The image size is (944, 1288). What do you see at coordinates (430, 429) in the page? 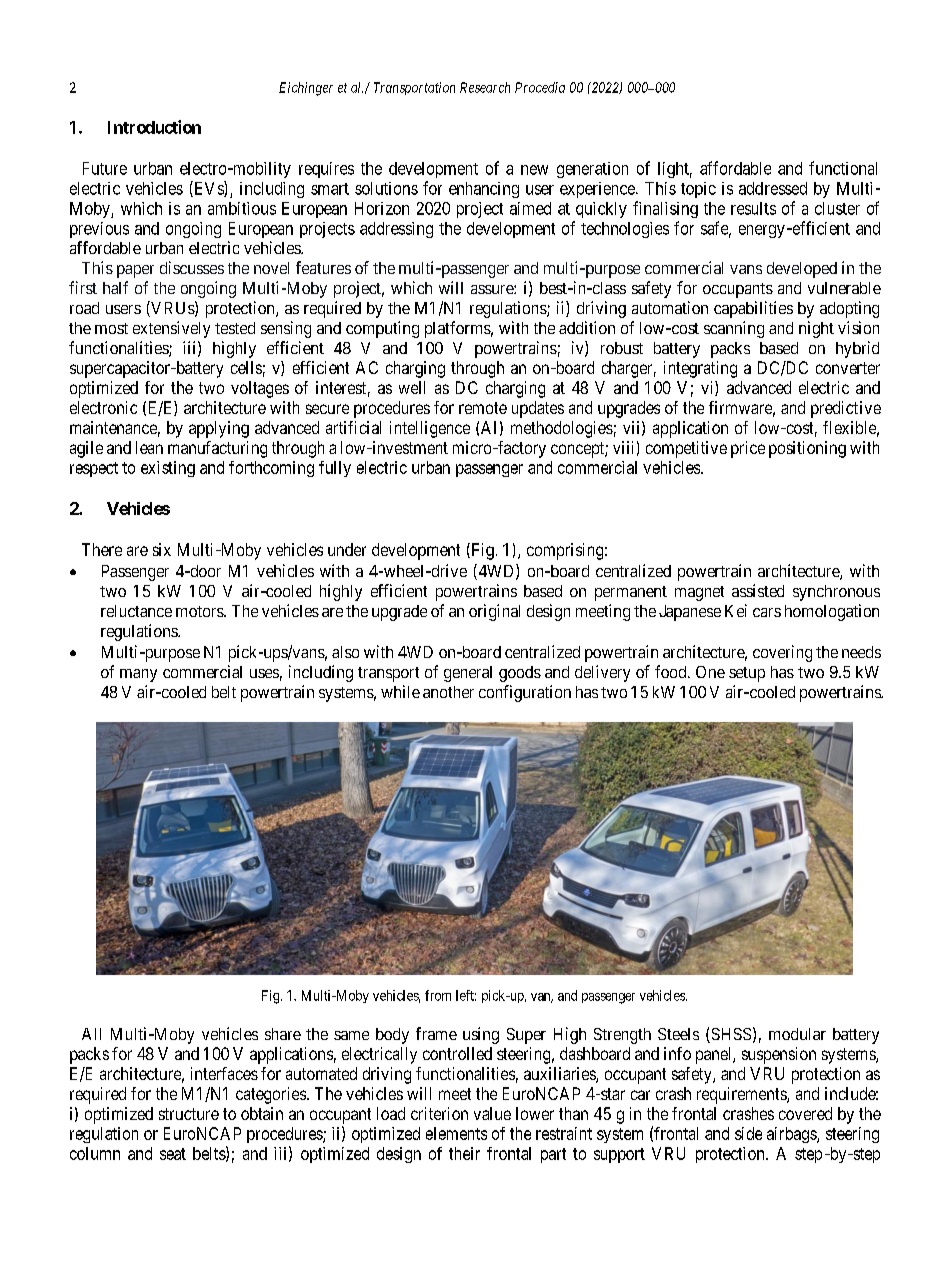
I see `intelligence` at bounding box center [430, 429].
